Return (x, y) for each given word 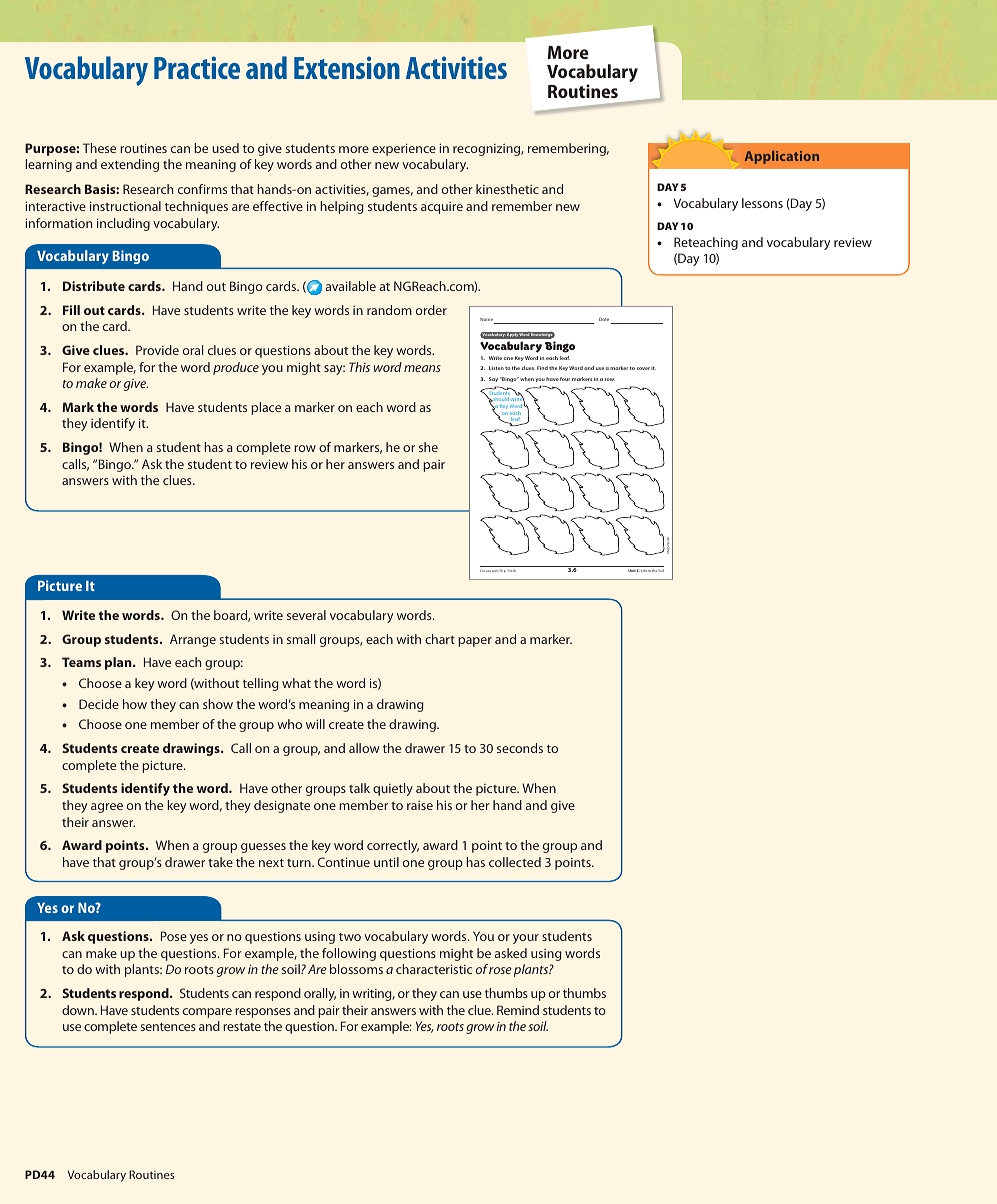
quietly (393, 789)
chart (440, 639)
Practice (197, 67)
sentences (168, 1027)
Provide (157, 350)
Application (782, 157)
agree (107, 808)
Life (644, 570)
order (431, 310)
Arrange (193, 640)
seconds (520, 748)
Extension (347, 67)
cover (643, 368)
